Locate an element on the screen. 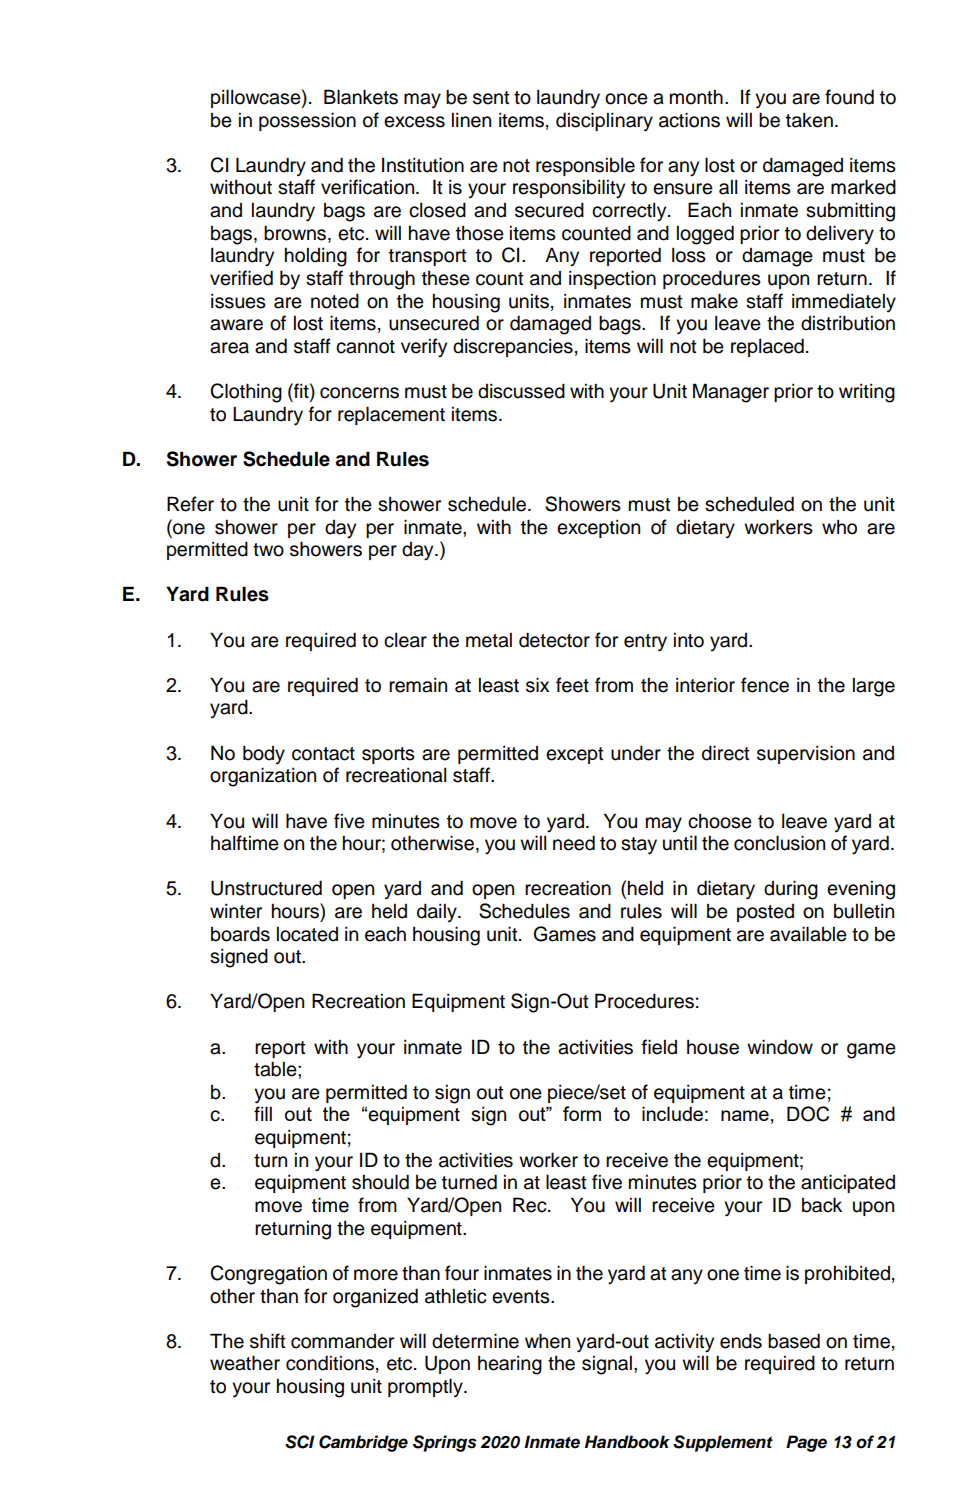 This screenshot has width=973, height=1504. hearing is located at coordinates (510, 1365).
